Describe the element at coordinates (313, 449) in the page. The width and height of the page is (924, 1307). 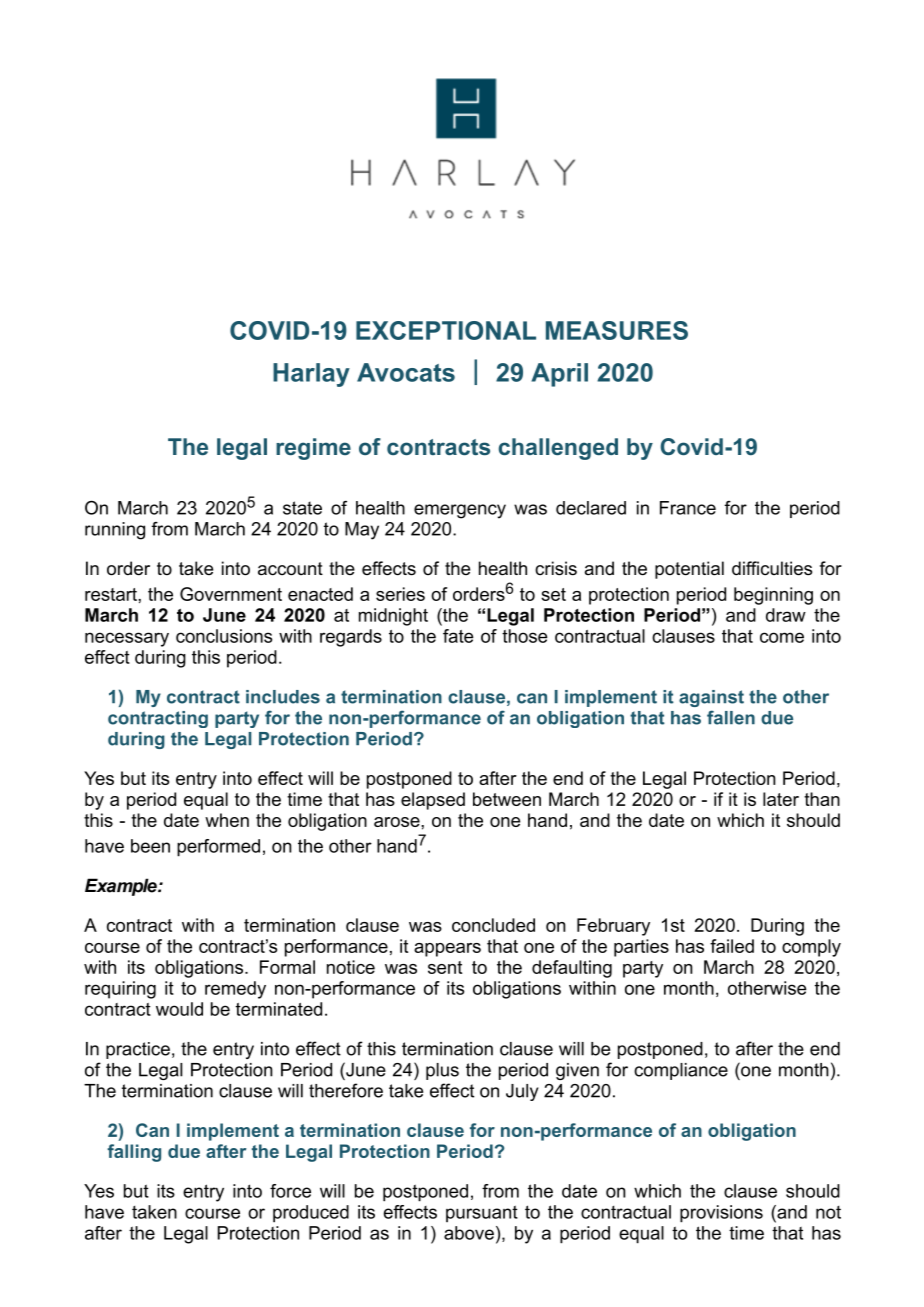
I see `regime` at that location.
